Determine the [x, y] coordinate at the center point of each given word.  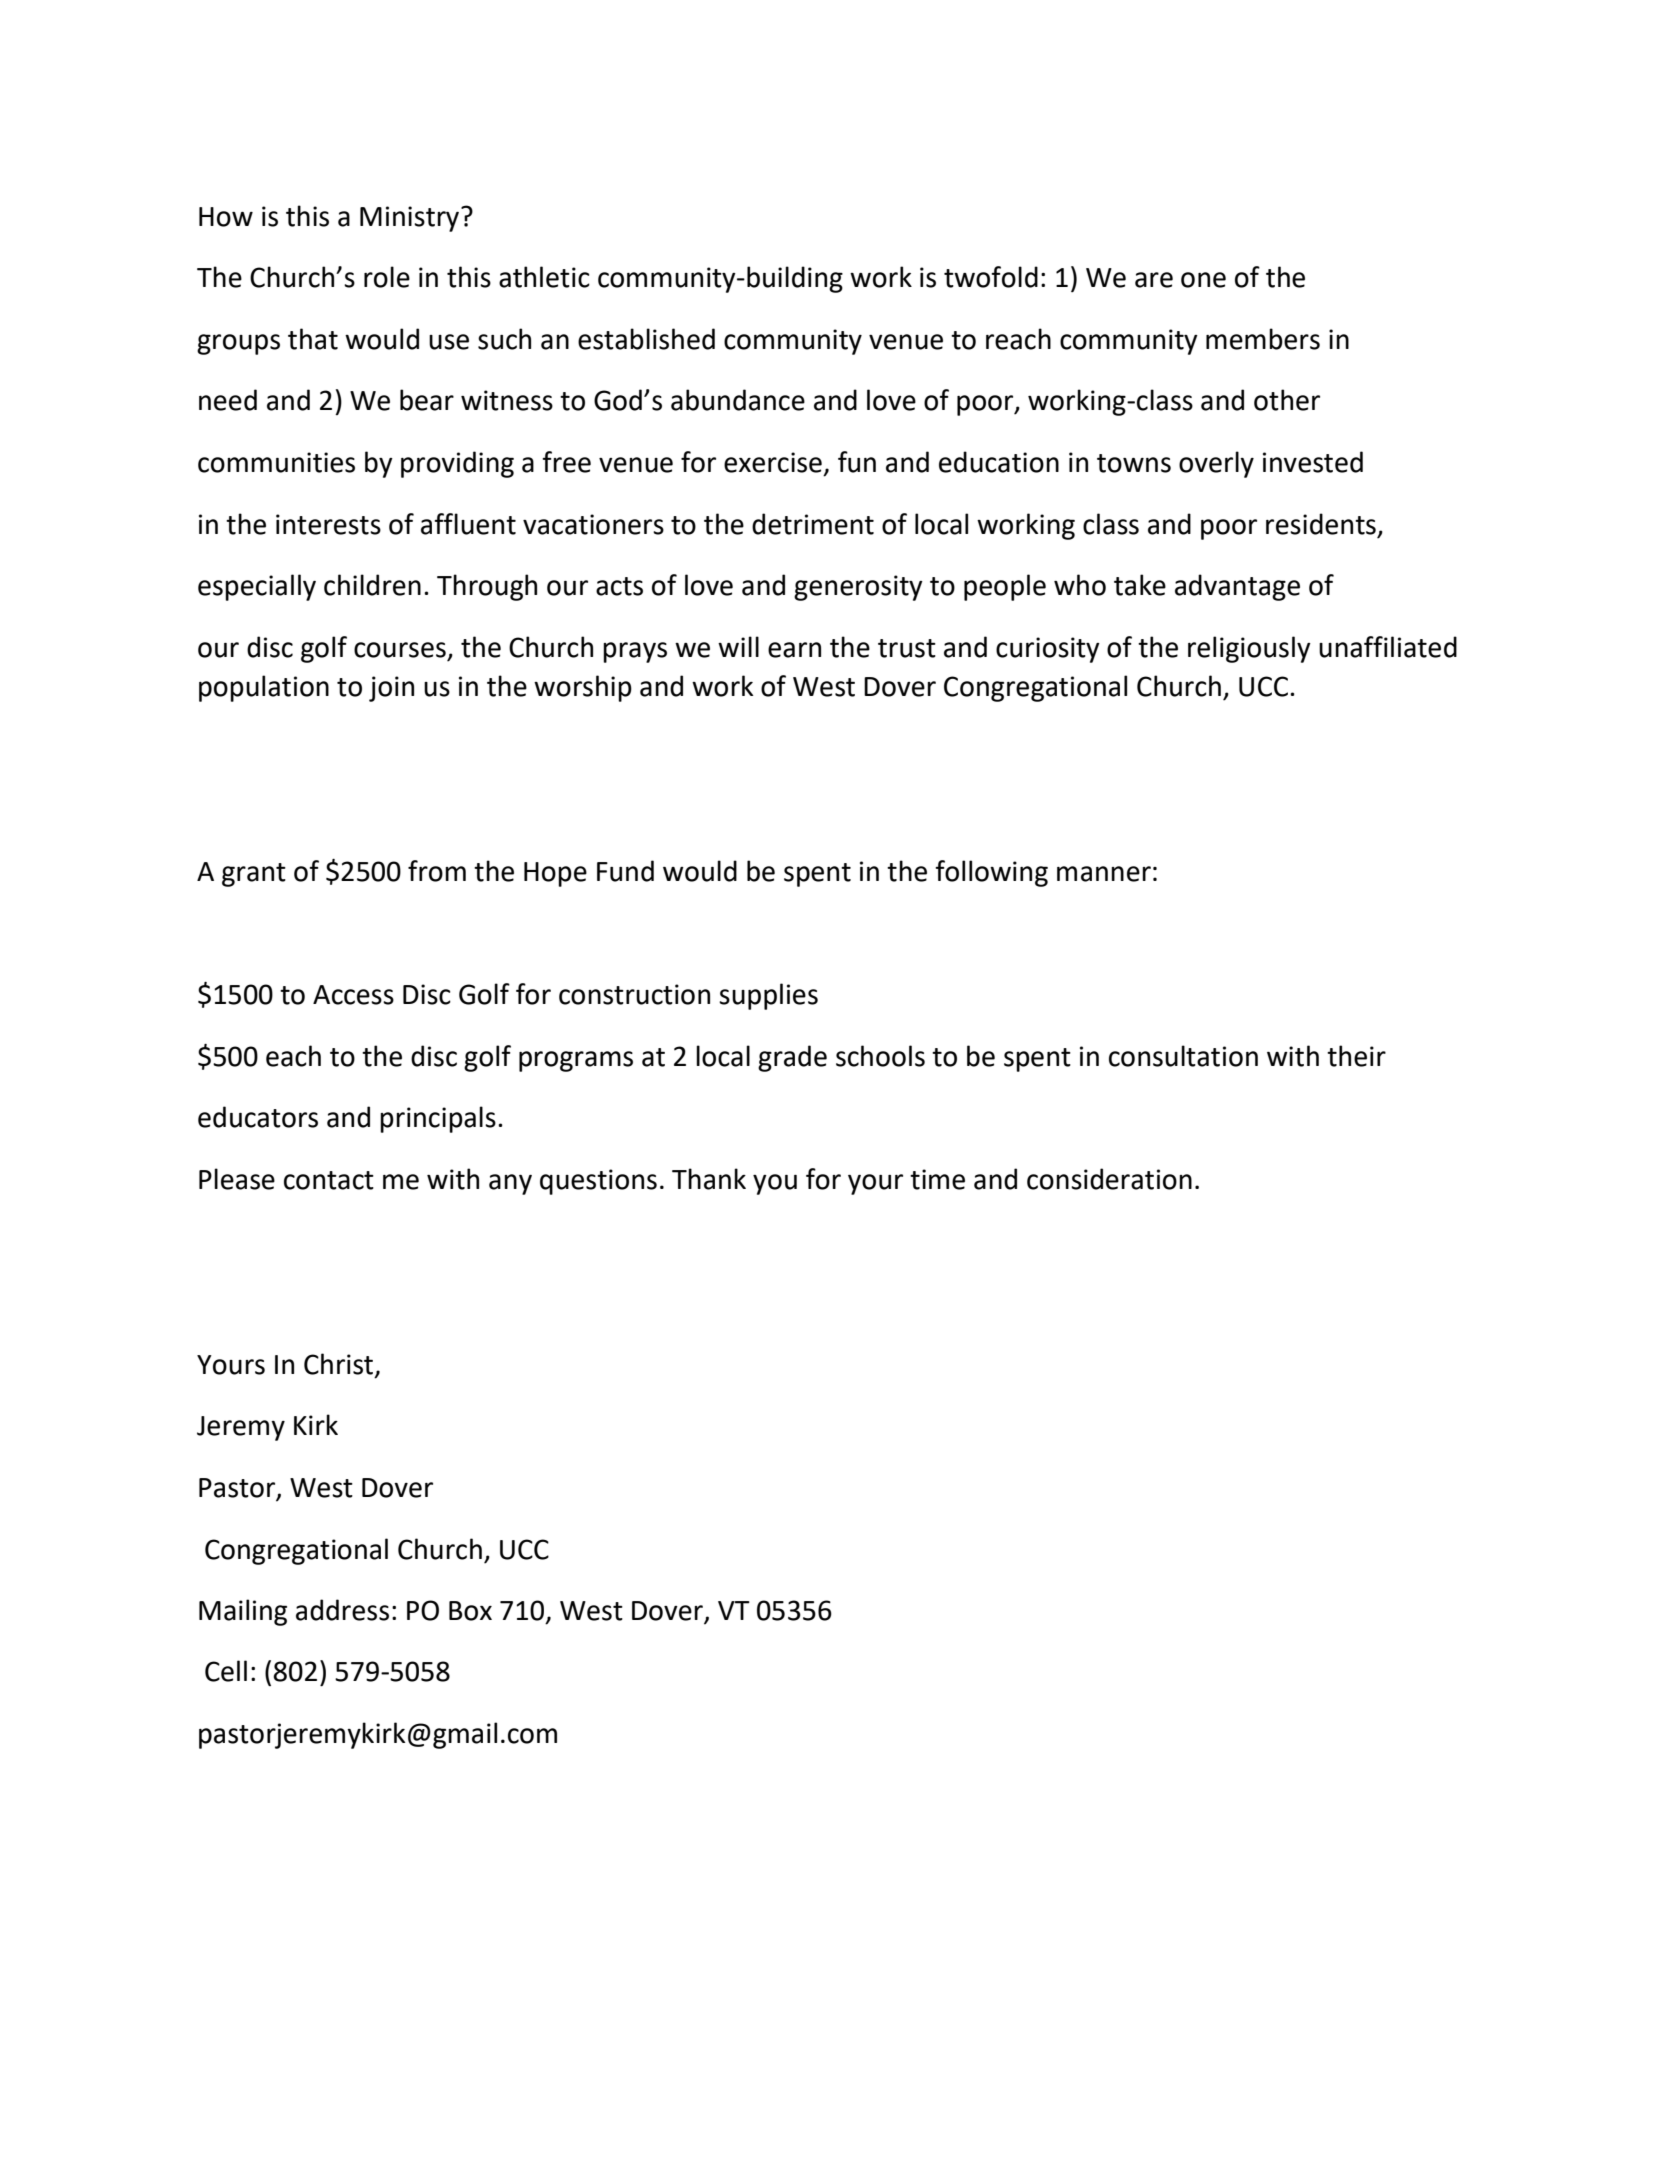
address [342, 1610]
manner [1104, 874]
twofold [991, 277]
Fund [625, 871]
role [387, 277]
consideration [1109, 1179]
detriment [813, 524]
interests [328, 524]
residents [1321, 524]
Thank [709, 1179]
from [437, 871]
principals [438, 1119]
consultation [1183, 1056]
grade [792, 1058]
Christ [340, 1364]
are [1154, 280]
